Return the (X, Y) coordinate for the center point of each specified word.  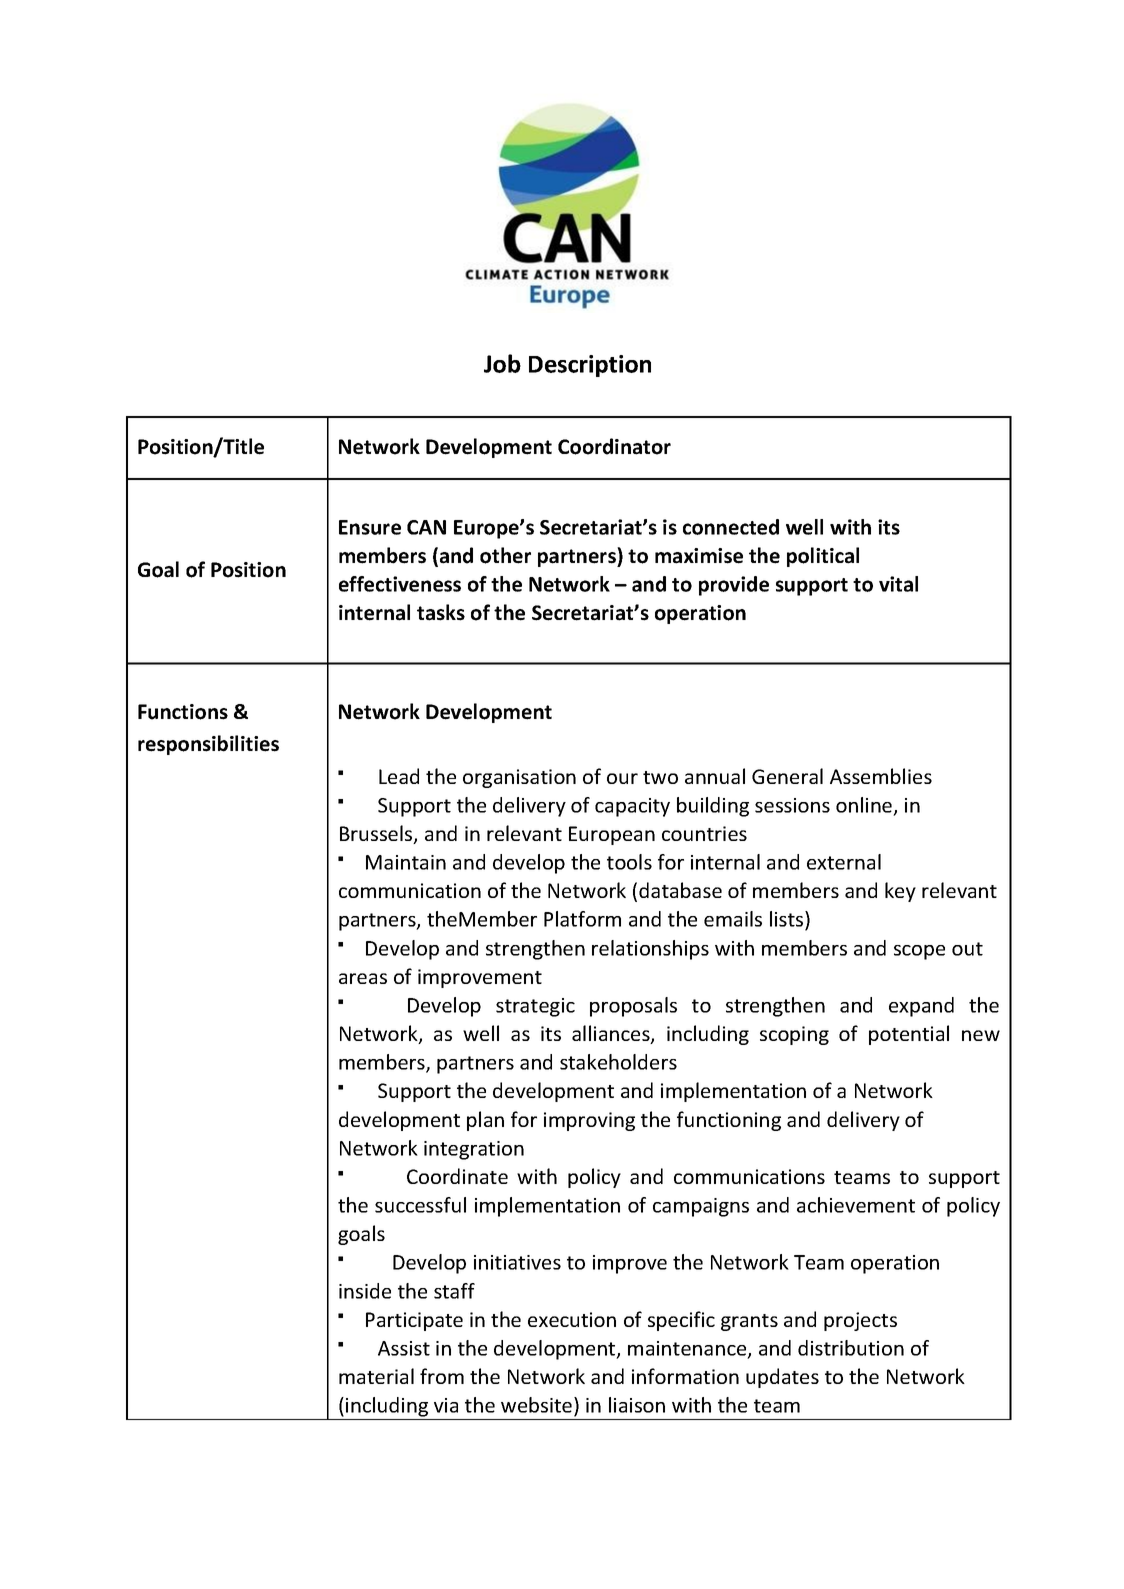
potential (909, 1035)
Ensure (370, 527)
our (622, 778)
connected (731, 527)
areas (363, 978)
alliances (612, 1034)
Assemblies (881, 776)
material (376, 1376)
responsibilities (208, 745)
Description (590, 366)
